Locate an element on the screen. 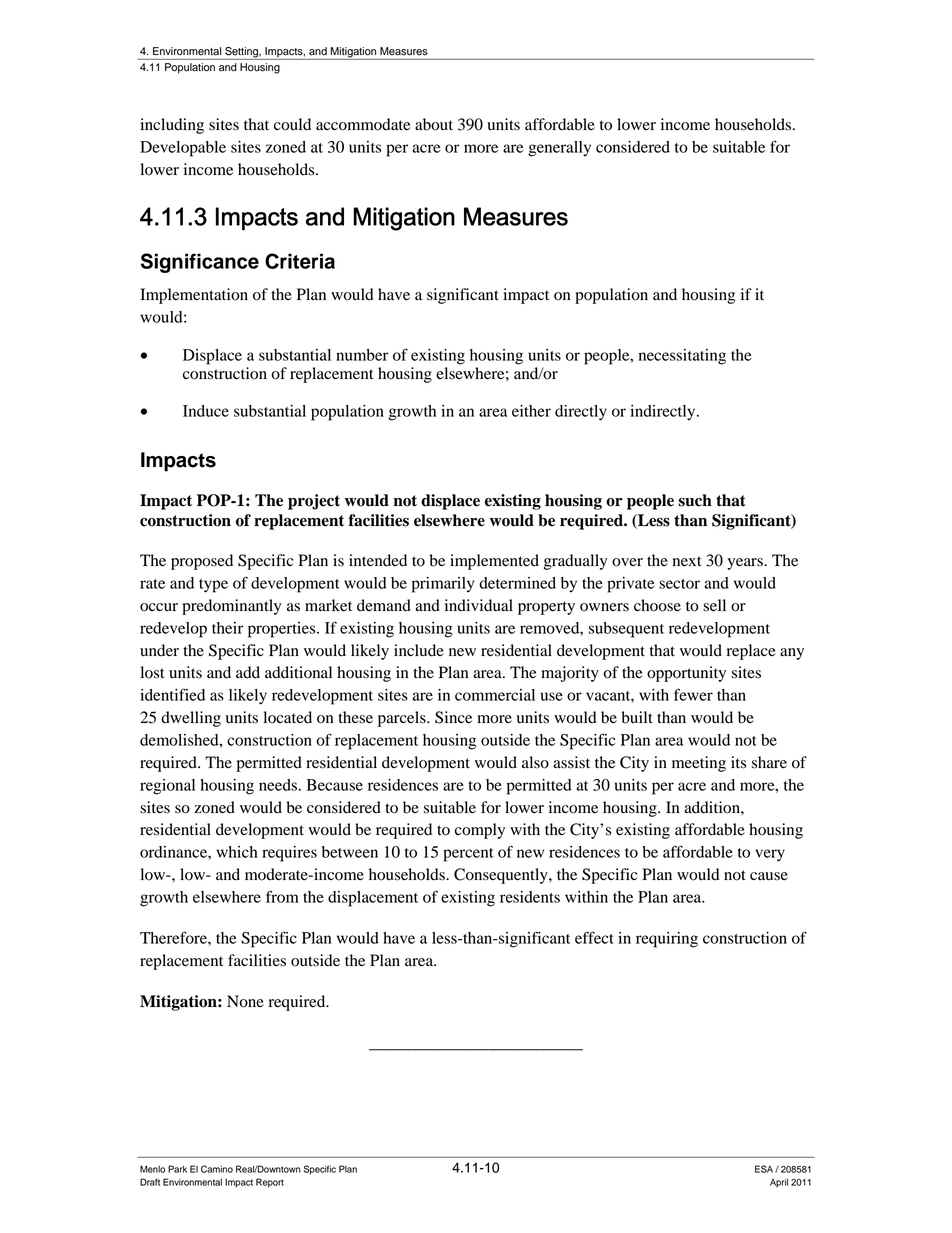 The width and height of the screenshot is (952, 1233). generally is located at coordinates (559, 149).
